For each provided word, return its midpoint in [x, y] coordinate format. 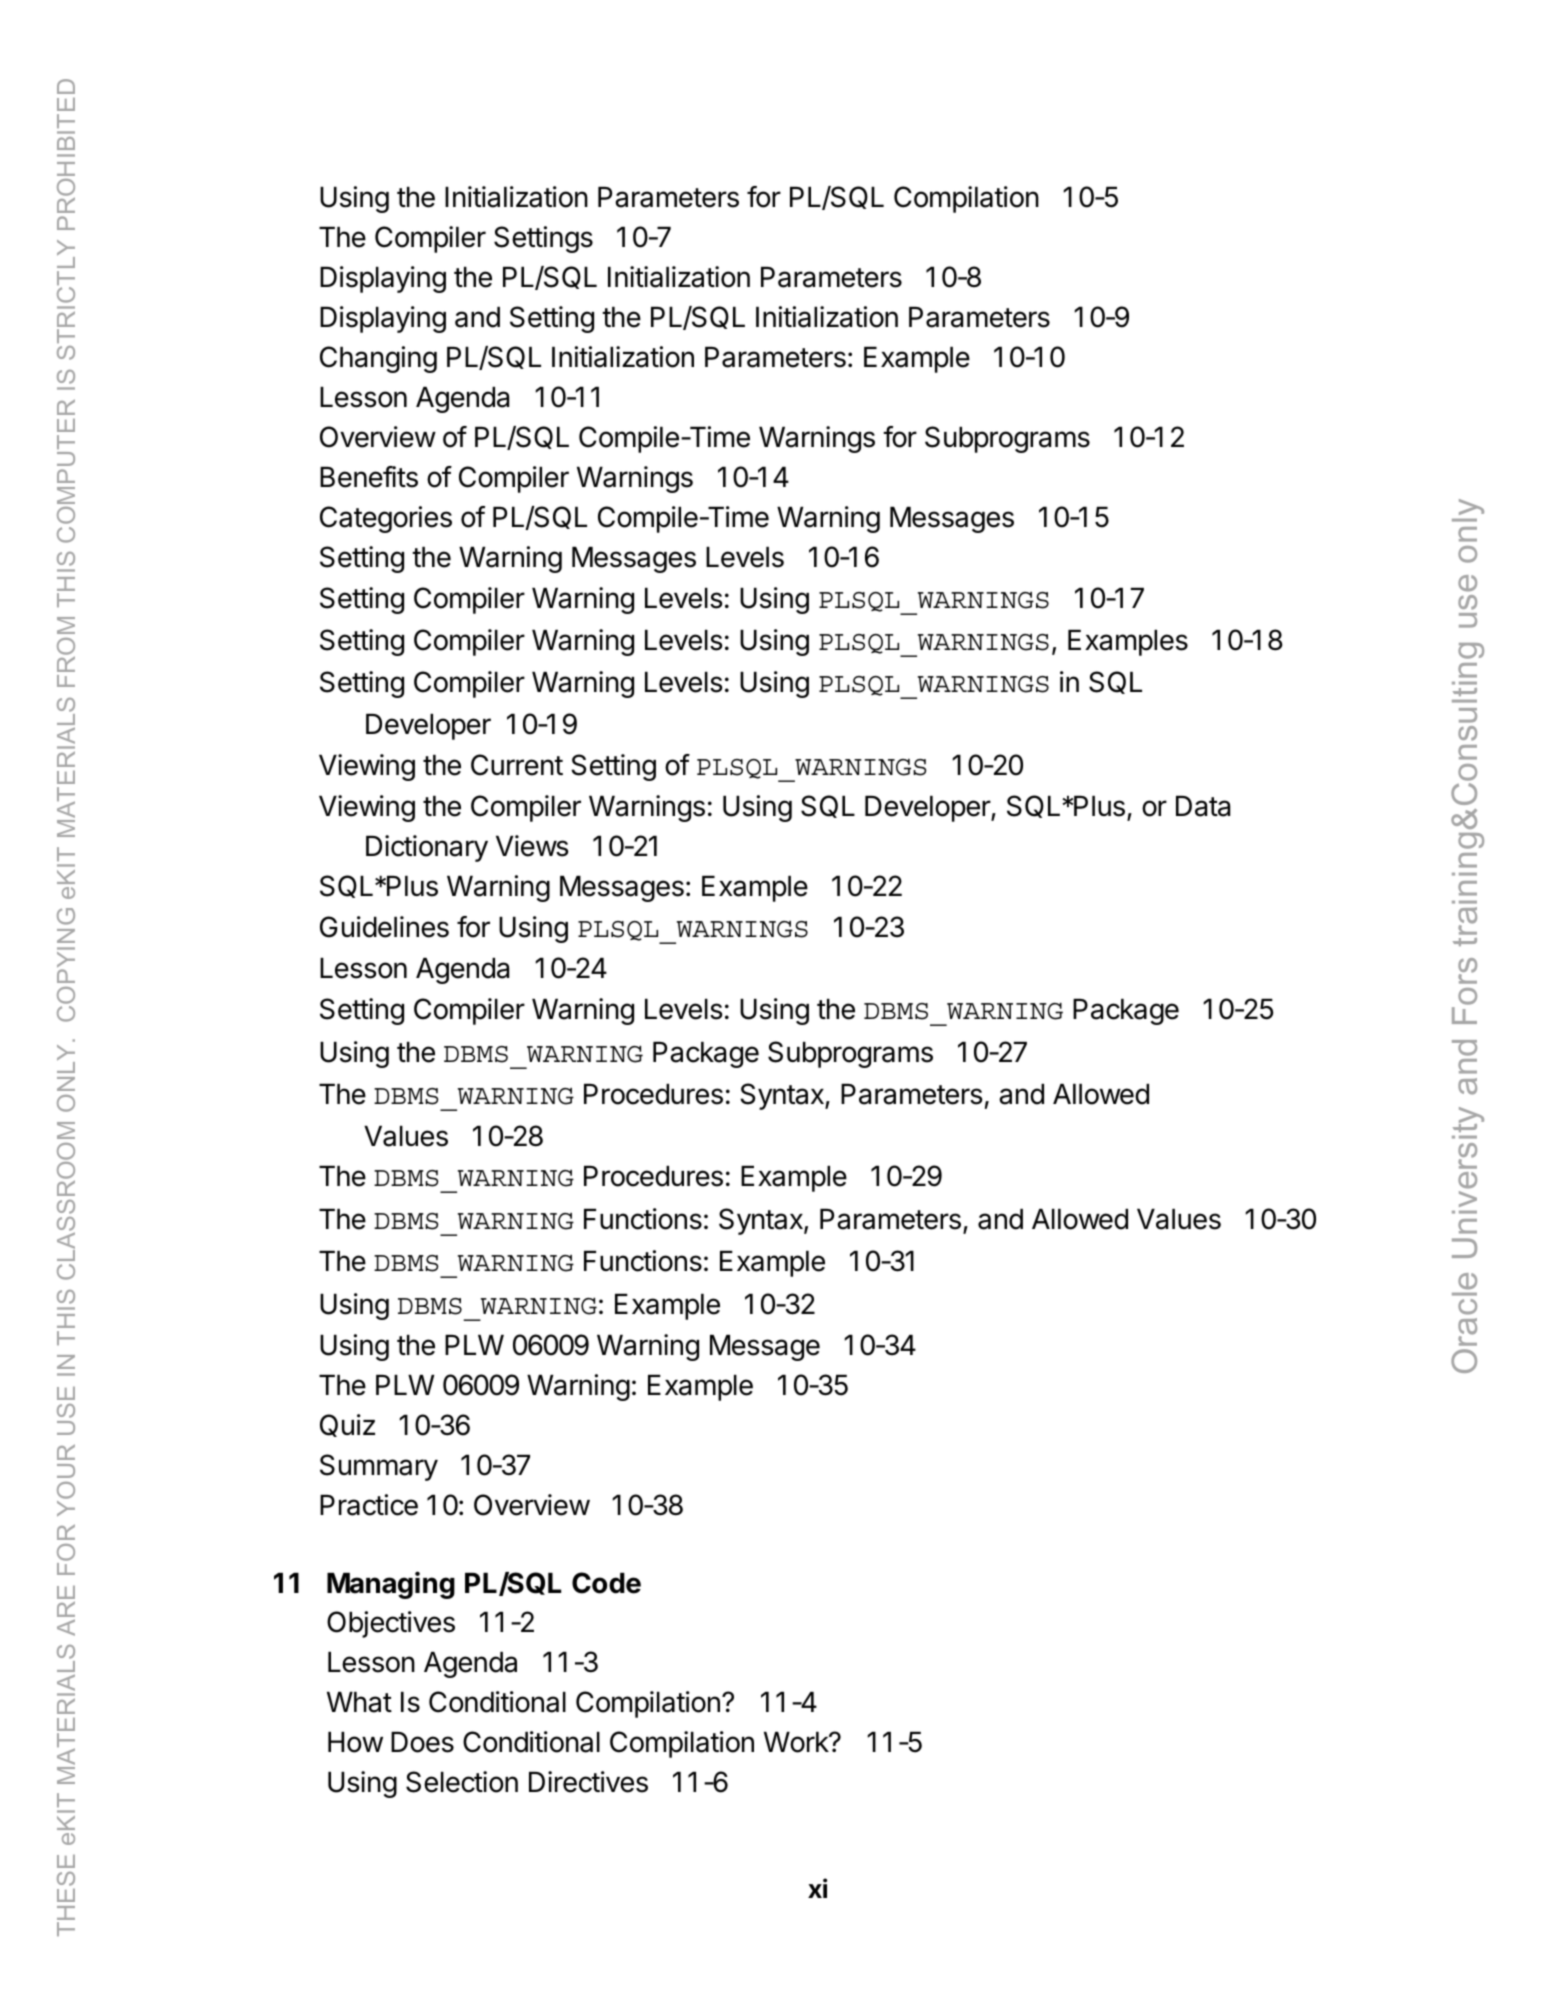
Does [422, 1742]
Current [517, 765]
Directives [588, 1782]
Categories [386, 519]
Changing [378, 359]
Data [1203, 806]
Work [797, 1742]
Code [606, 1583]
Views [532, 846]
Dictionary [427, 848]
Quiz [347, 1425]
